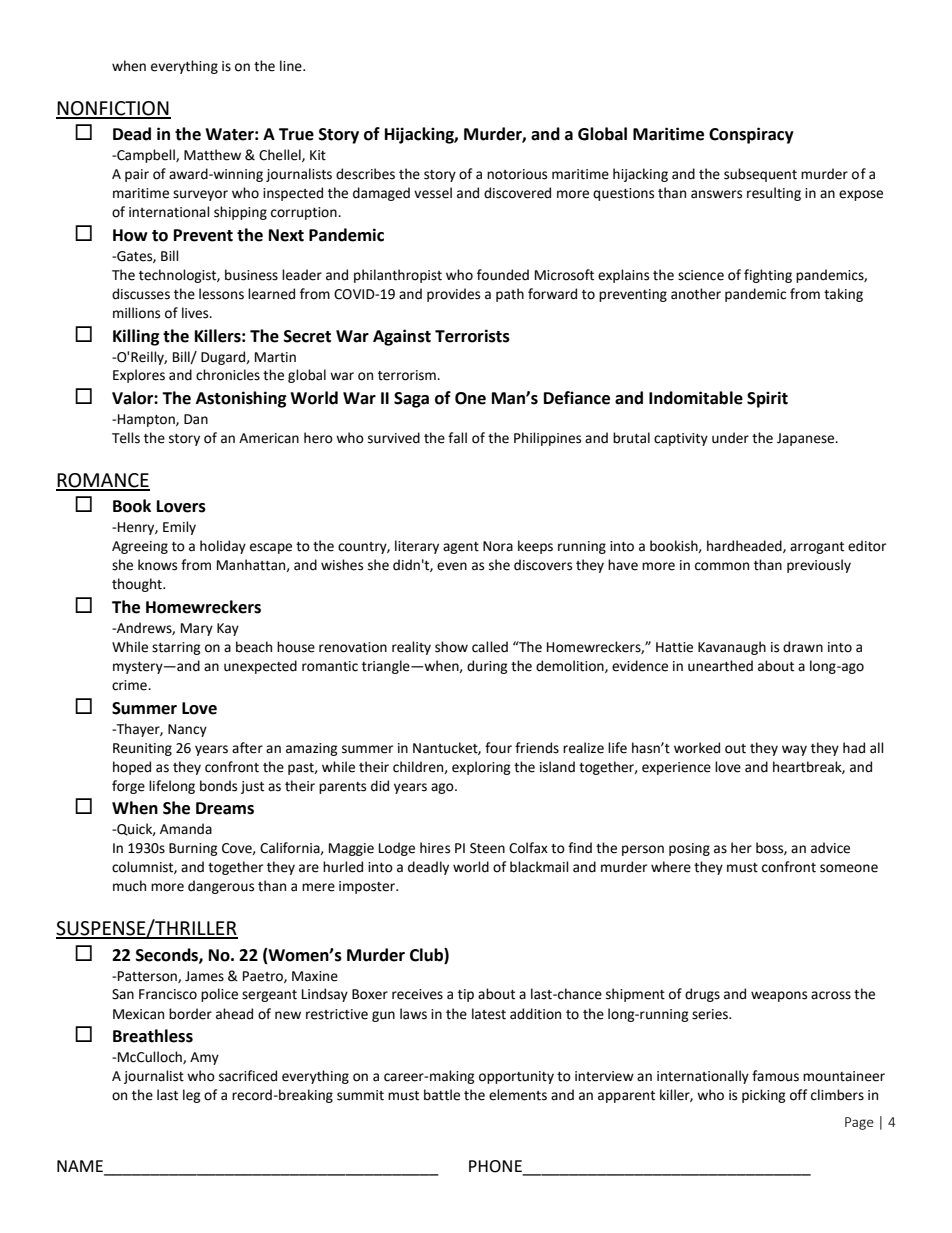 The height and width of the page is (1233, 952). I want to click on Conspiracy, so click(751, 135).
